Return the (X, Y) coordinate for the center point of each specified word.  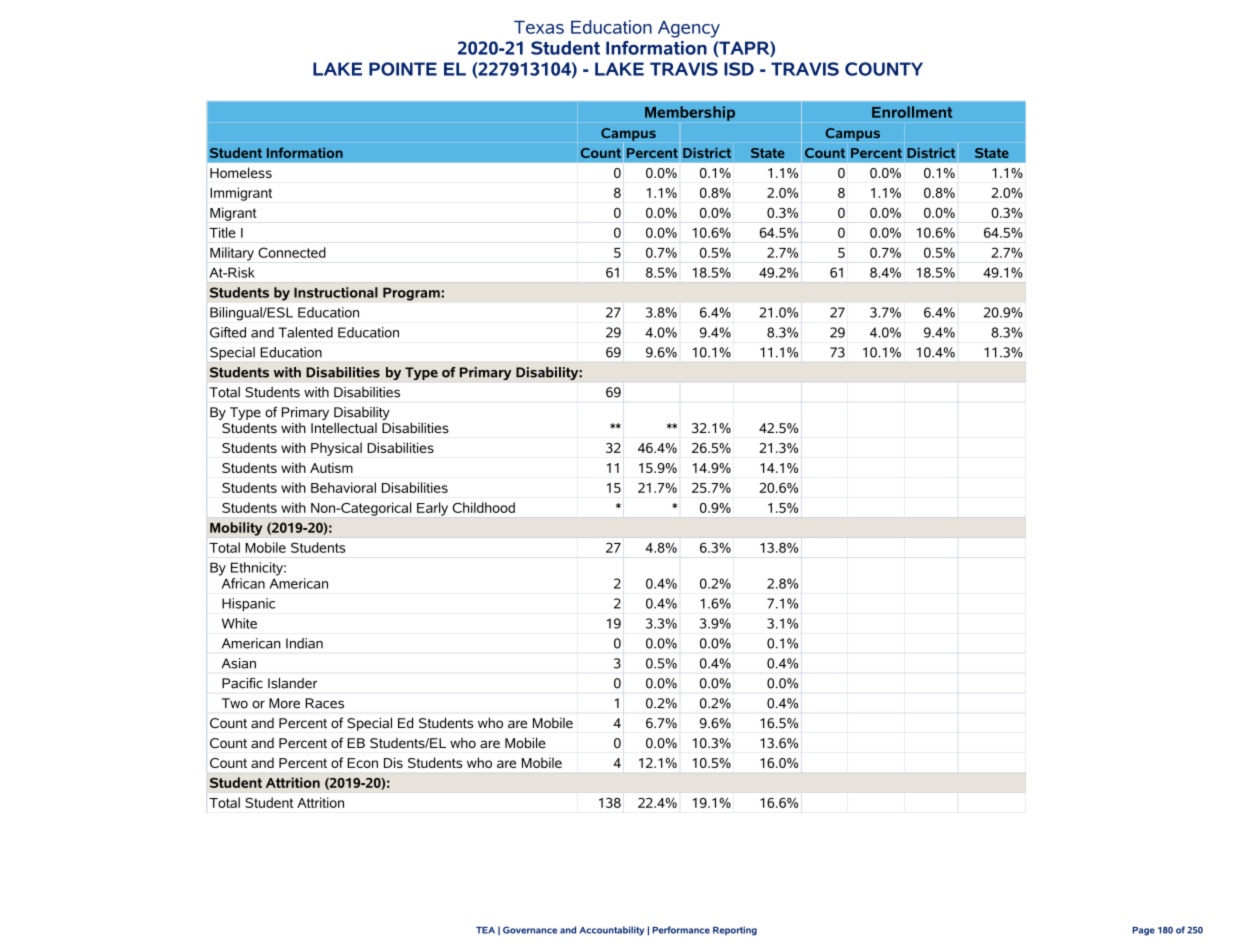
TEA (485, 930)
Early (432, 509)
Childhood (484, 507)
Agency (689, 29)
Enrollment (912, 112)
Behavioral (343, 487)
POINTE (403, 69)
